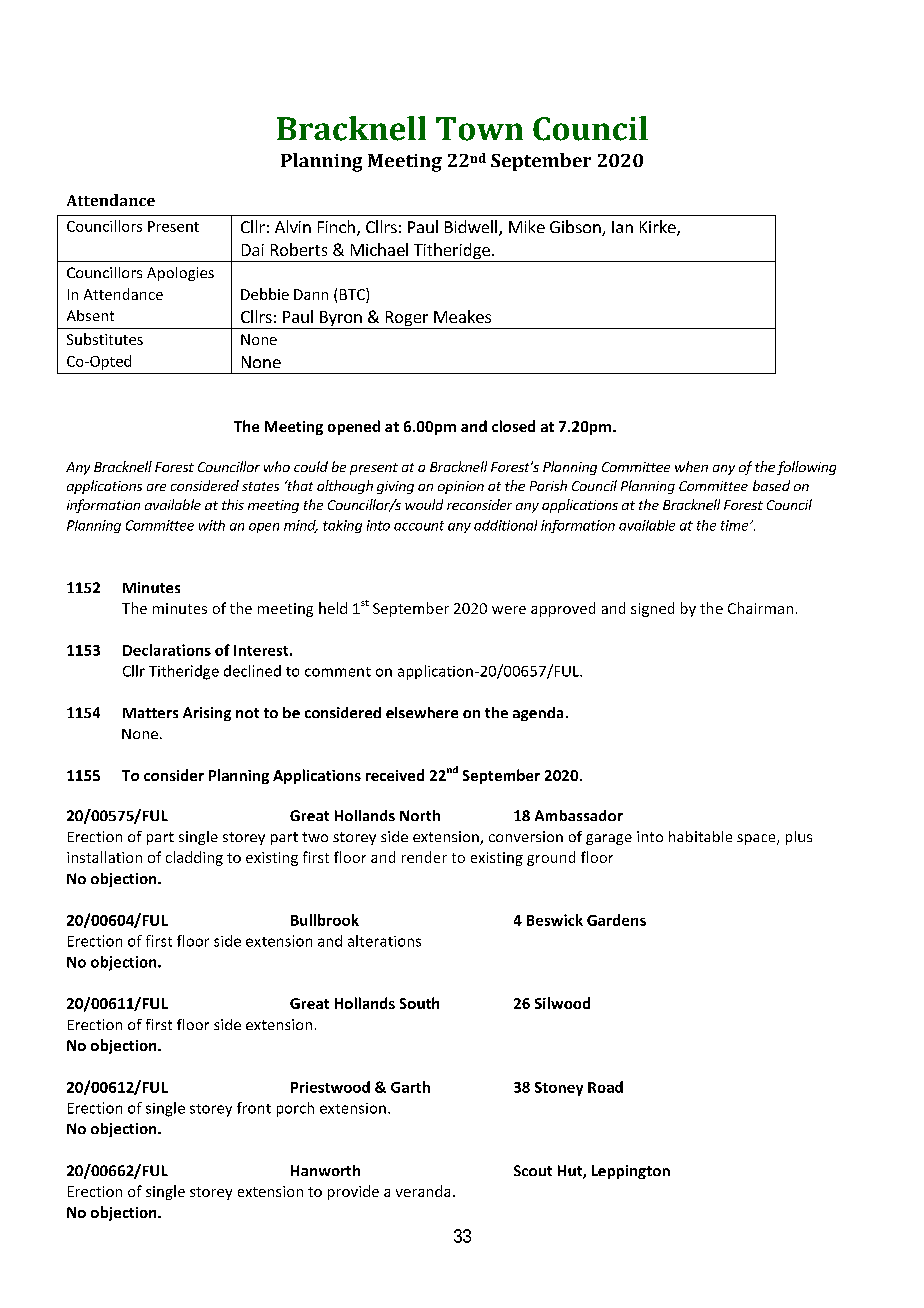 The image size is (924, 1308). Describe the element at coordinates (254, 1108) in the document. I see `front` at that location.
